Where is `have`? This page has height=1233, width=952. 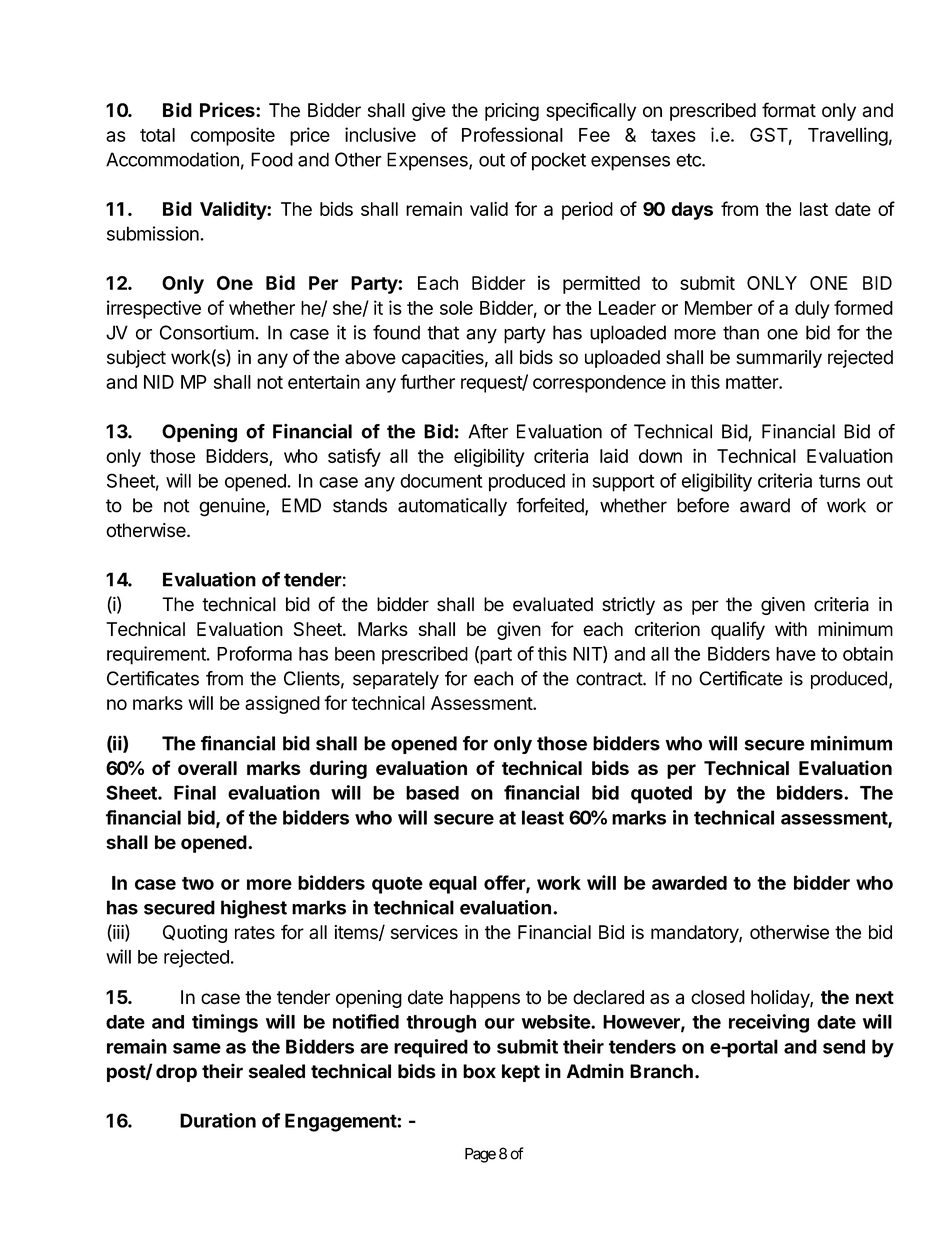 have is located at coordinates (796, 654).
